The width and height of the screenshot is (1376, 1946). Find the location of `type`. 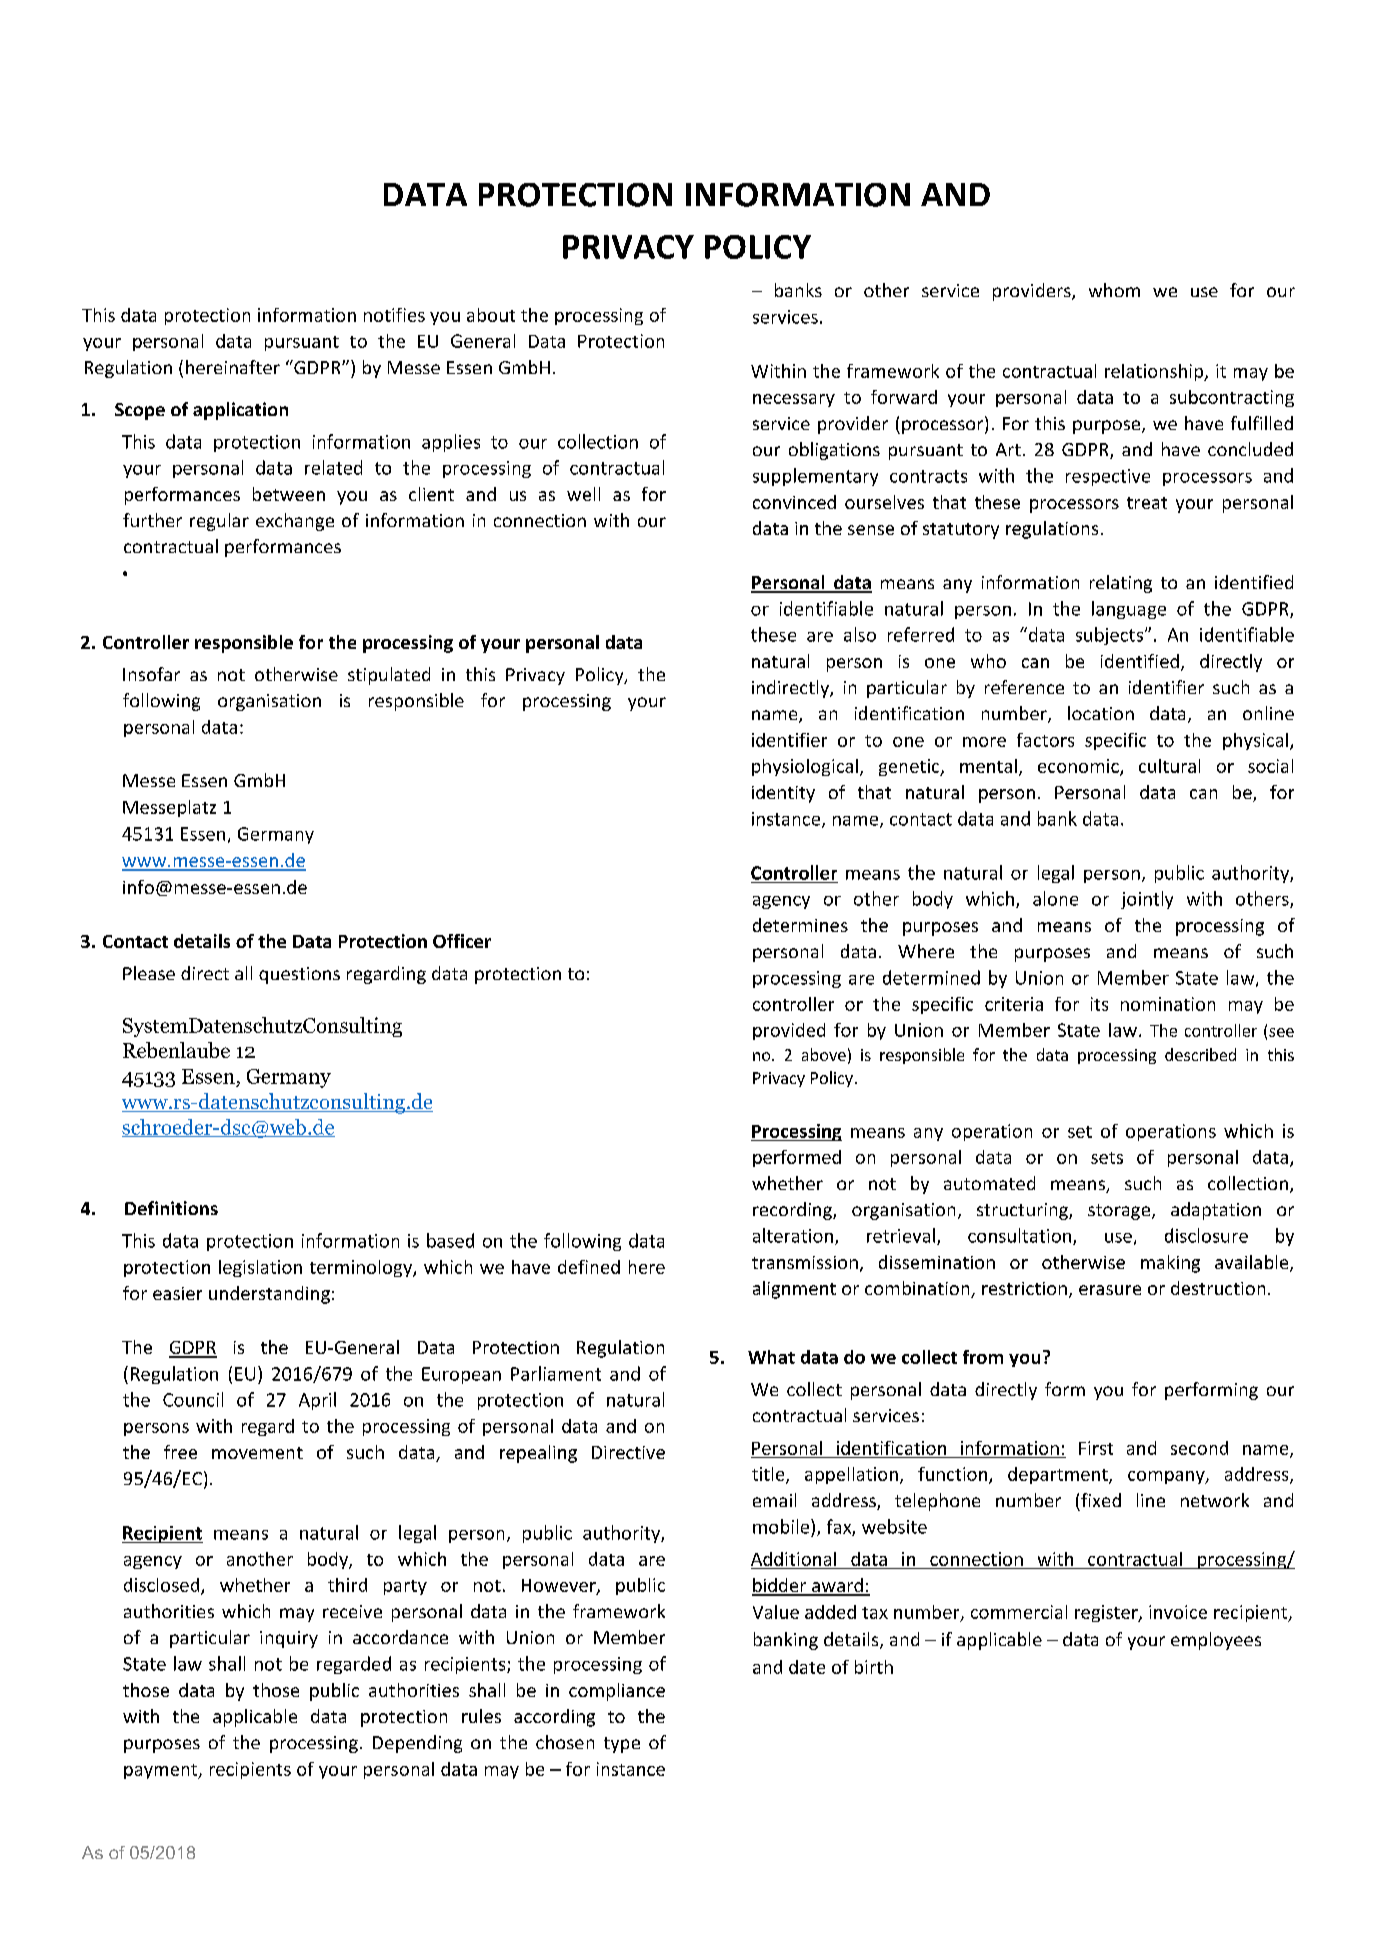

type is located at coordinates (622, 1745).
